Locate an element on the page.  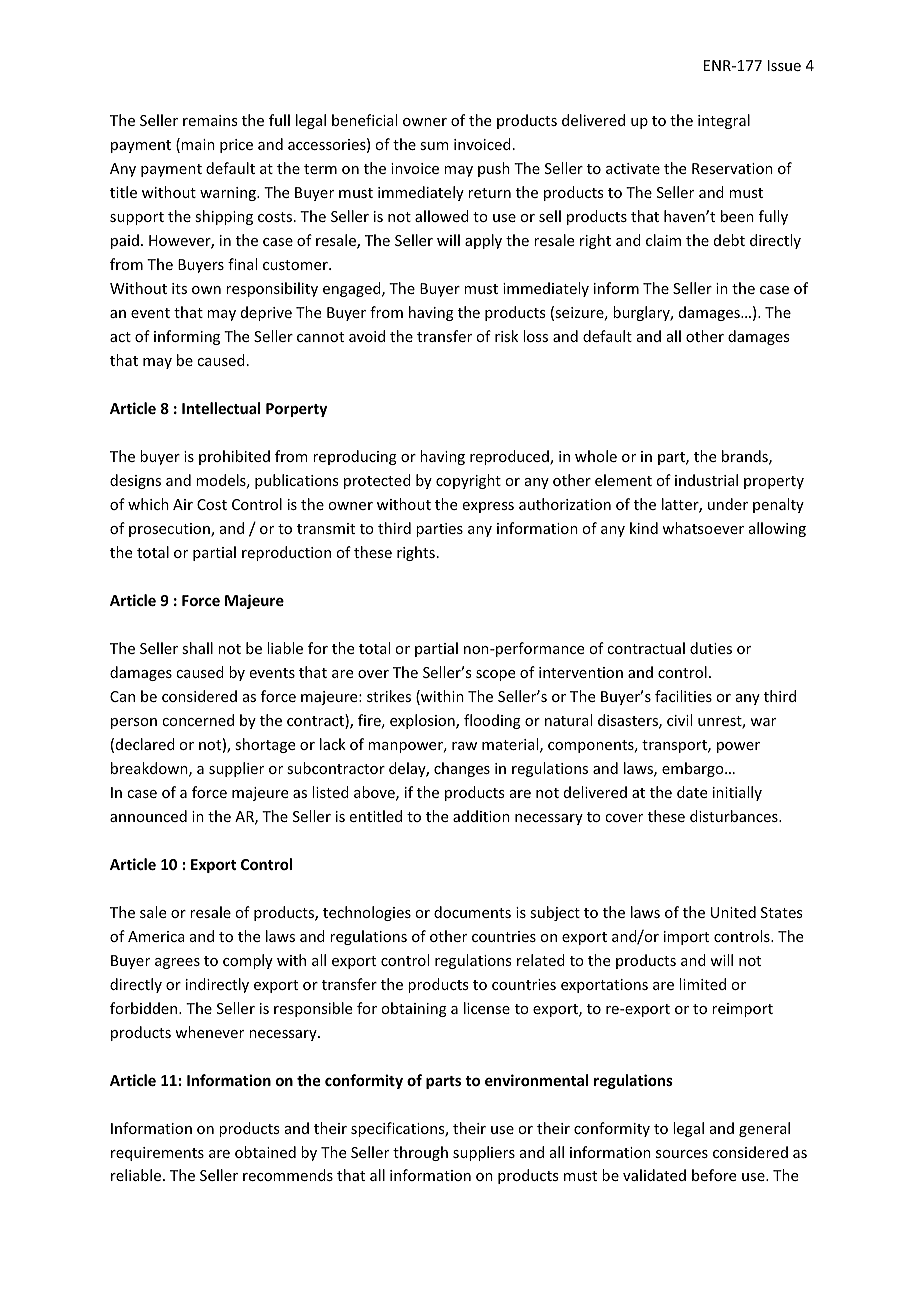
scope is located at coordinates (495, 675).
